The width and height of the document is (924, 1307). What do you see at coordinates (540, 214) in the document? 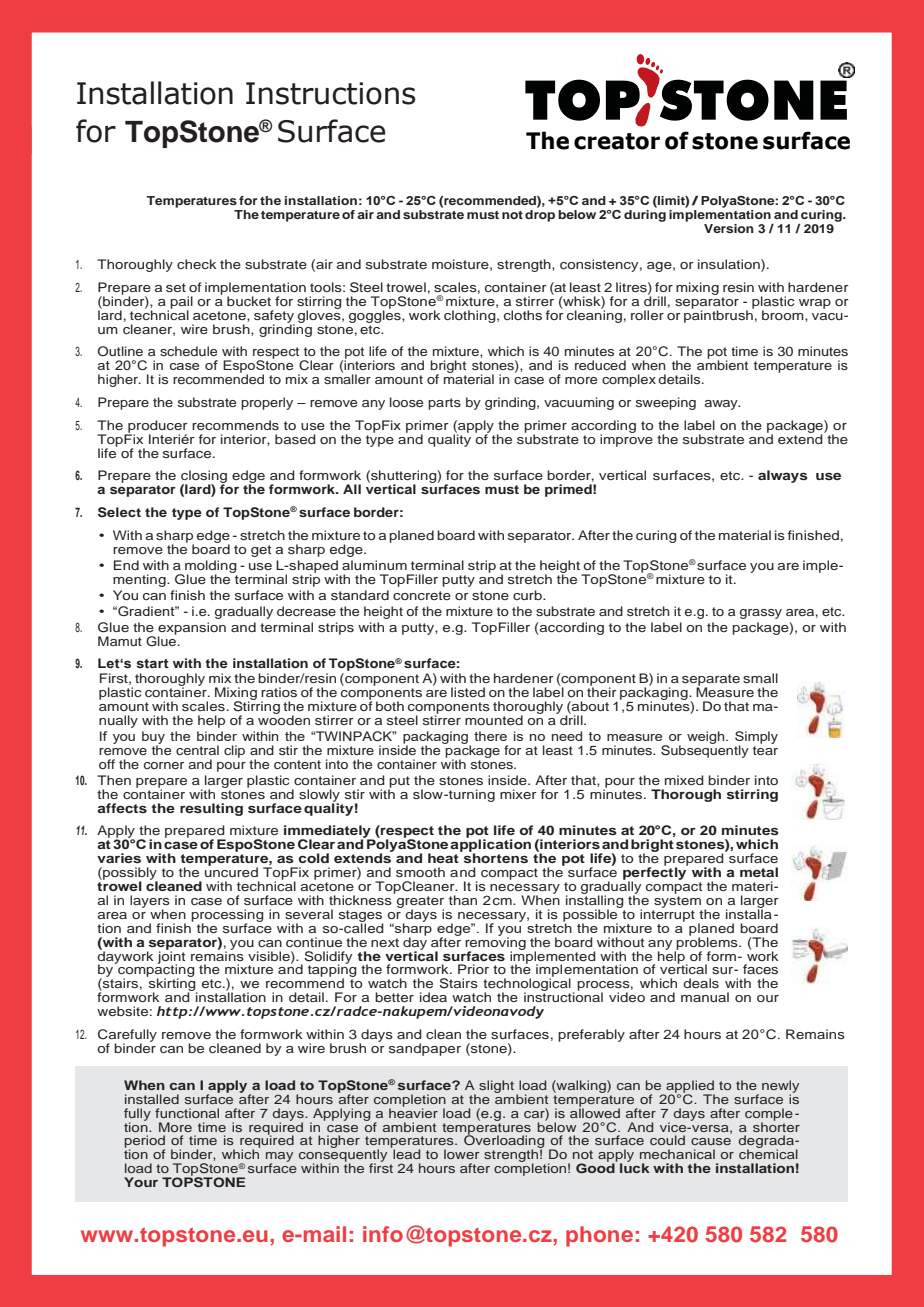
I see `drop` at bounding box center [540, 214].
